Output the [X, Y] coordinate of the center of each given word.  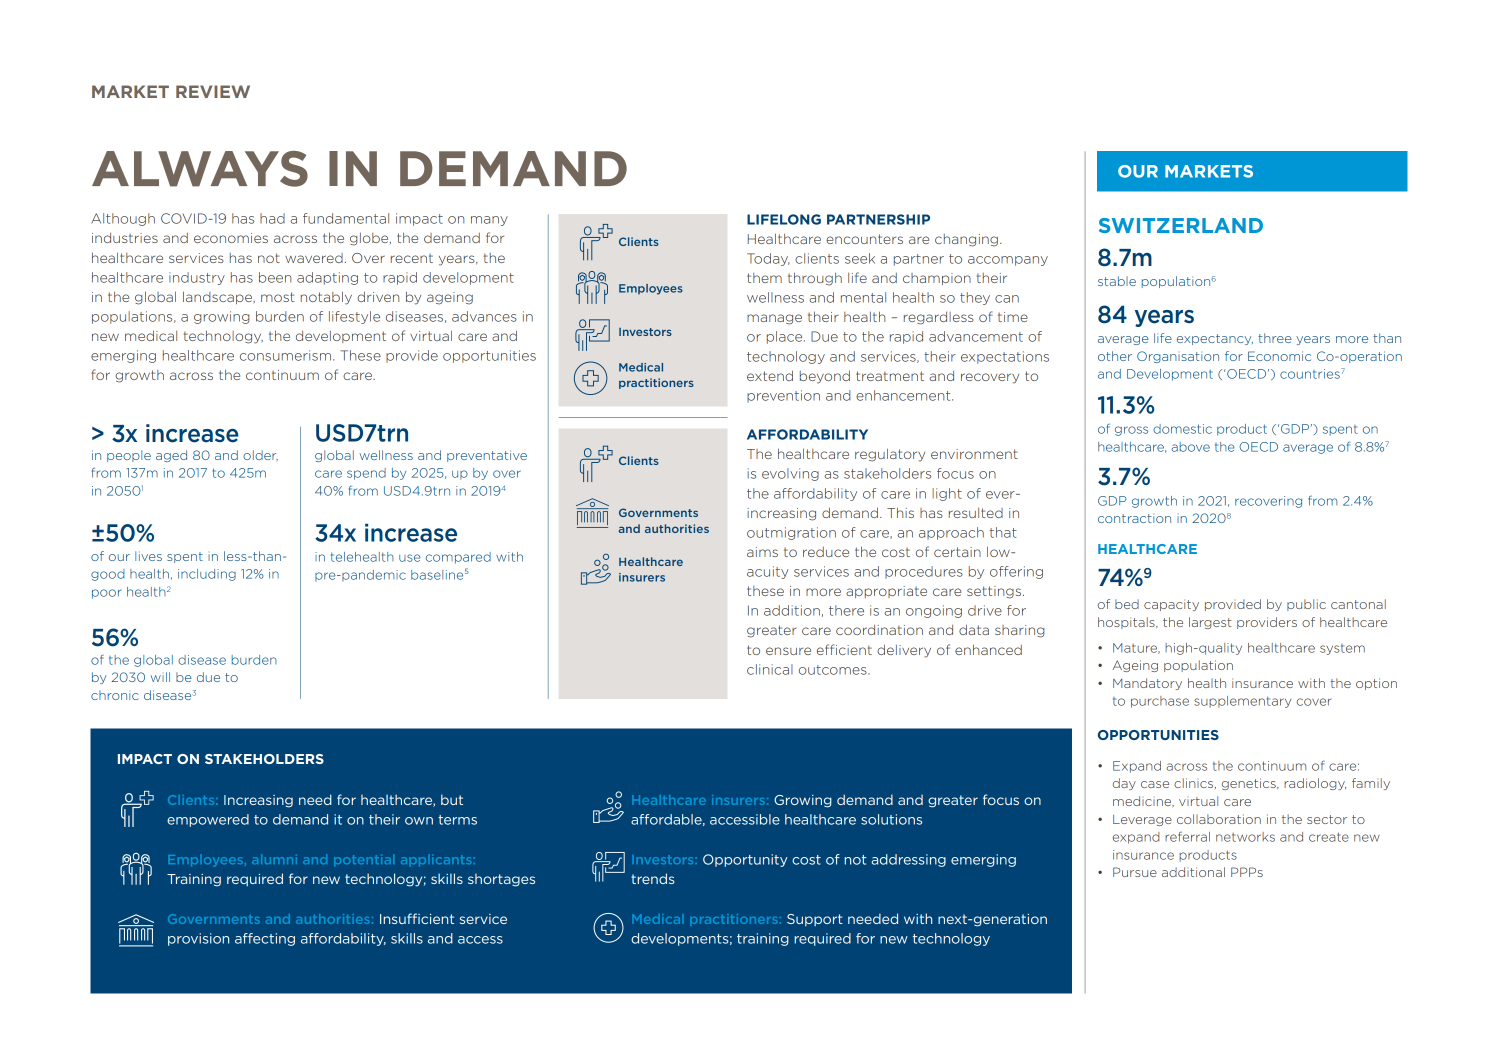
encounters [864, 239]
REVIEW [213, 91]
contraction [1134, 518]
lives [148, 556]
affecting [265, 939]
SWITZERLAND [1181, 225]
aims [762, 552]
